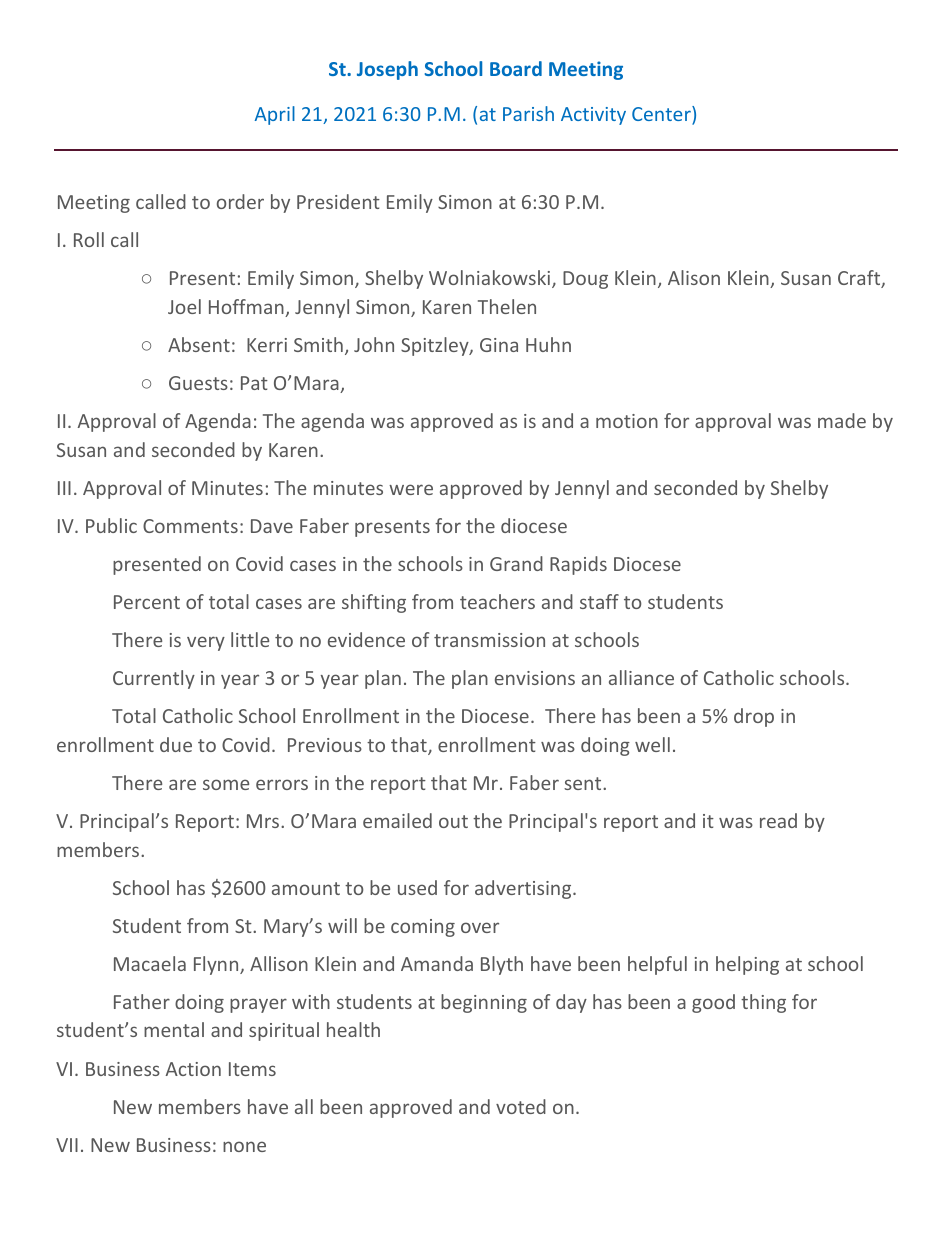  What do you see at coordinates (176, 744) in the screenshot?
I see `due` at bounding box center [176, 744].
